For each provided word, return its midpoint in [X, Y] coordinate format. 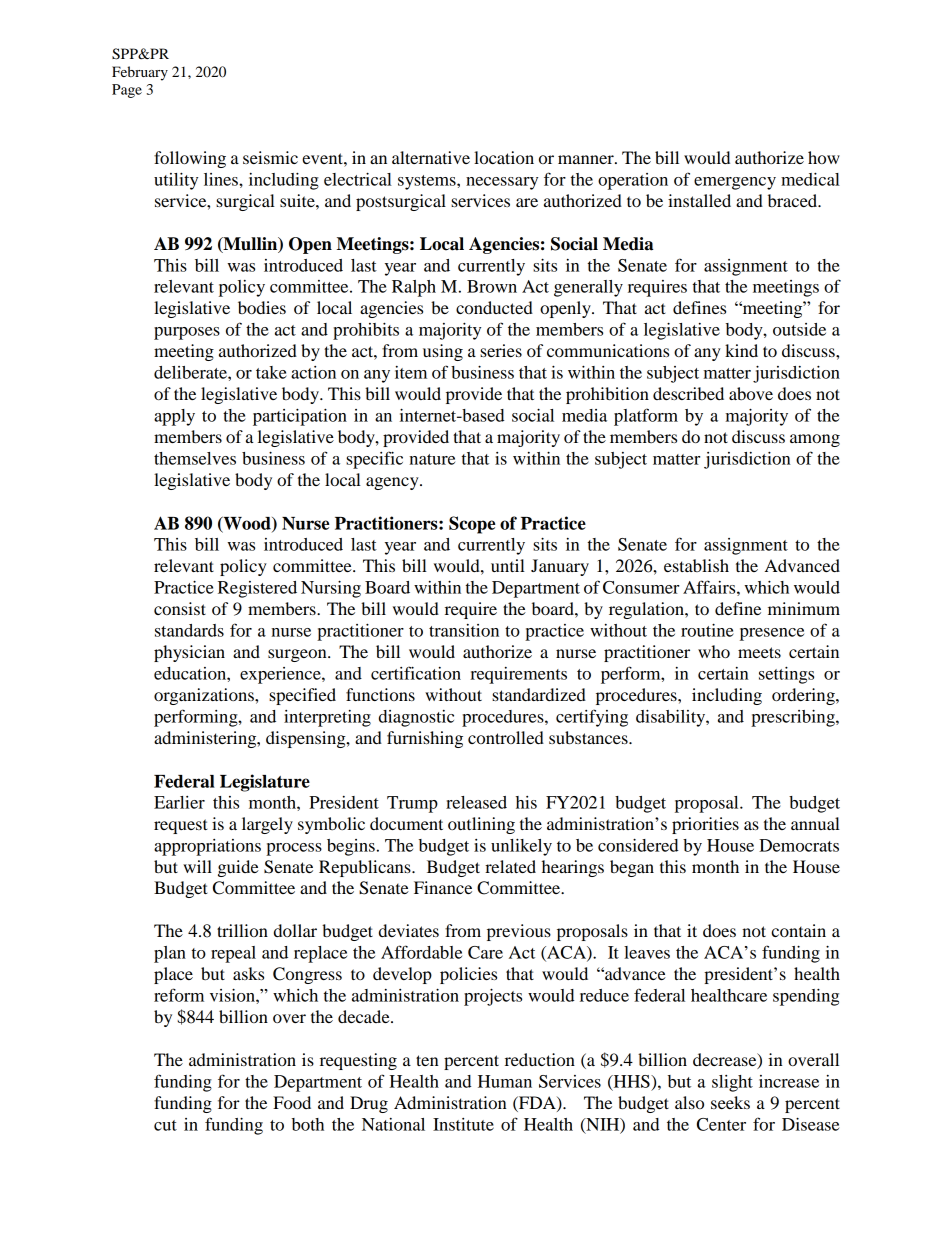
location [504, 157]
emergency [735, 183]
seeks [730, 1102]
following [190, 159]
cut [165, 1125]
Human [505, 1081]
